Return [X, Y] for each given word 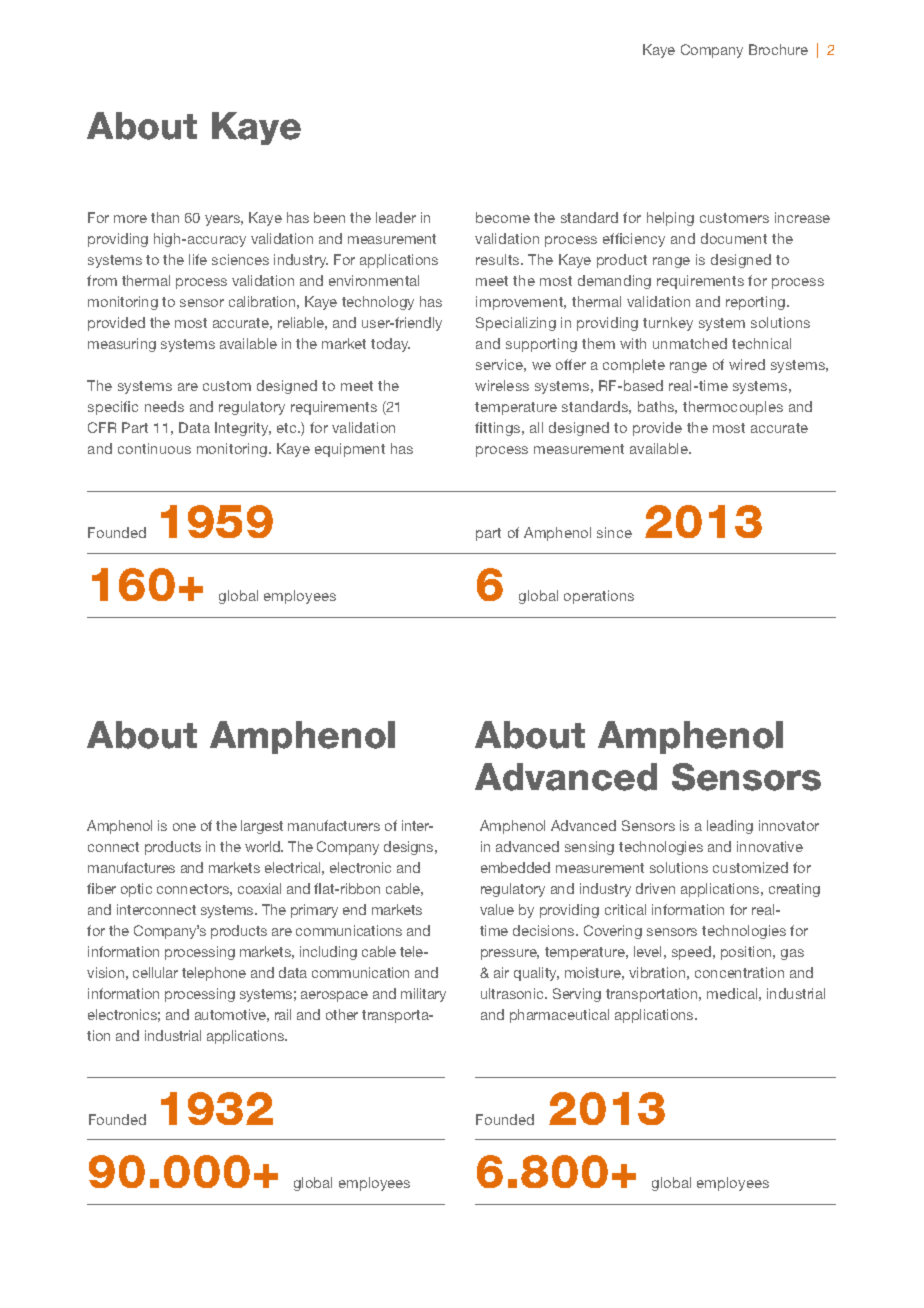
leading [730, 827]
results [499, 259]
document [734, 238]
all [536, 427]
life [198, 259]
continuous [154, 448]
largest [262, 827]
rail [283, 1014]
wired [747, 364]
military [423, 995]
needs [164, 406]
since [614, 532]
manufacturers [334, 825]
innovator [789, 825]
